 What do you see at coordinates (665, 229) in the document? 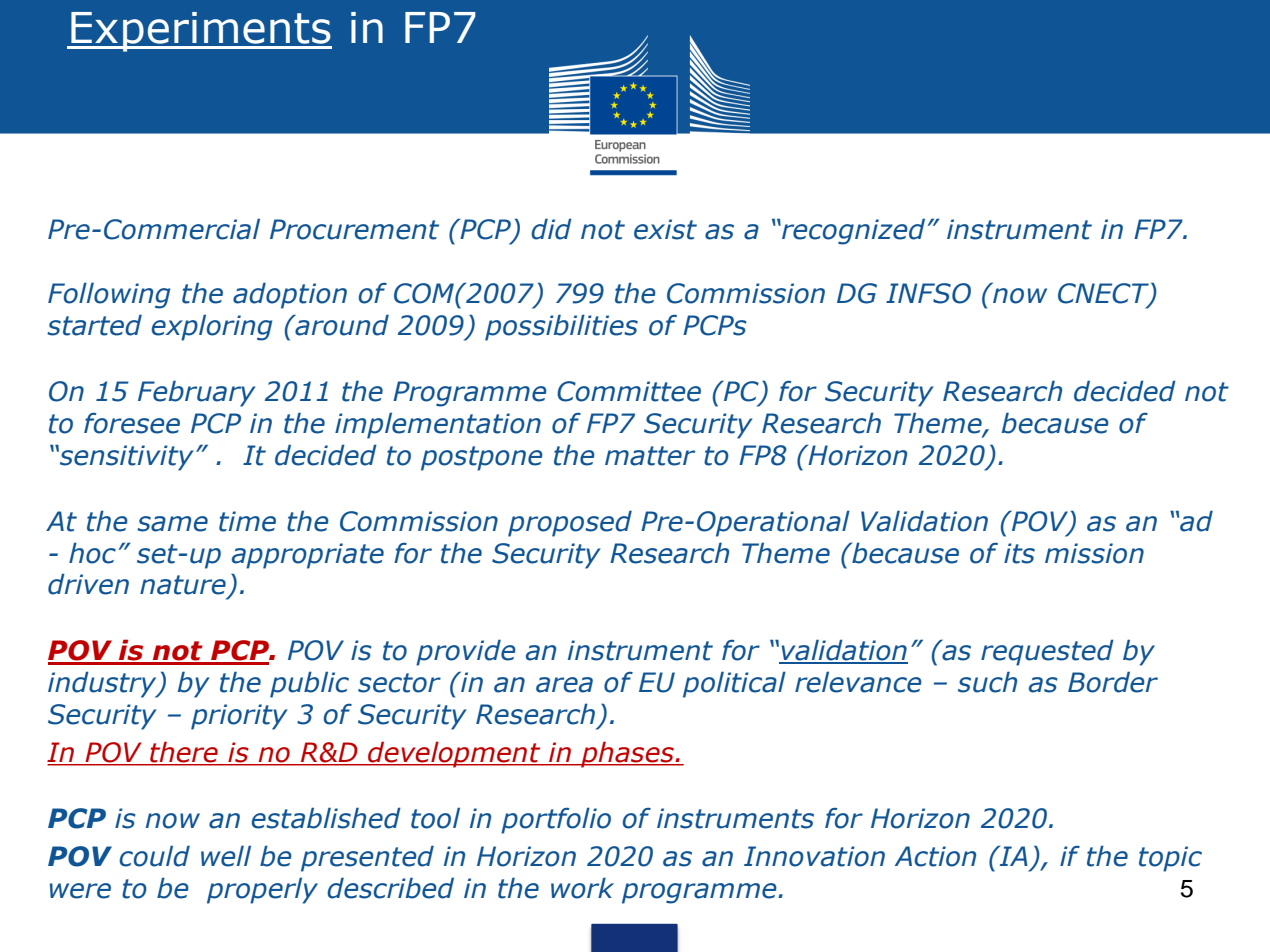
I see `exist` at bounding box center [665, 229].
